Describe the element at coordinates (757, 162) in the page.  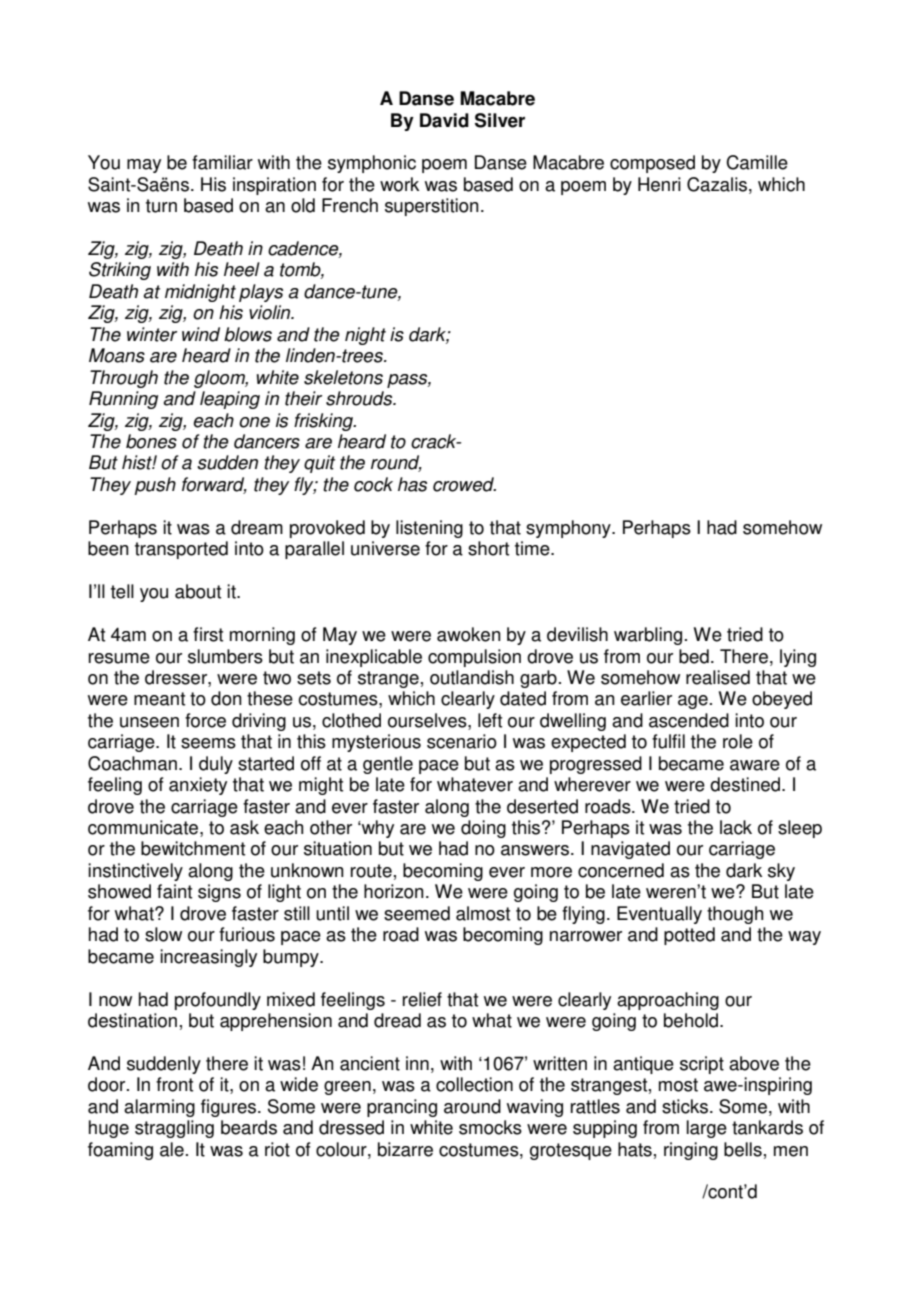
I see `Camille` at that location.
